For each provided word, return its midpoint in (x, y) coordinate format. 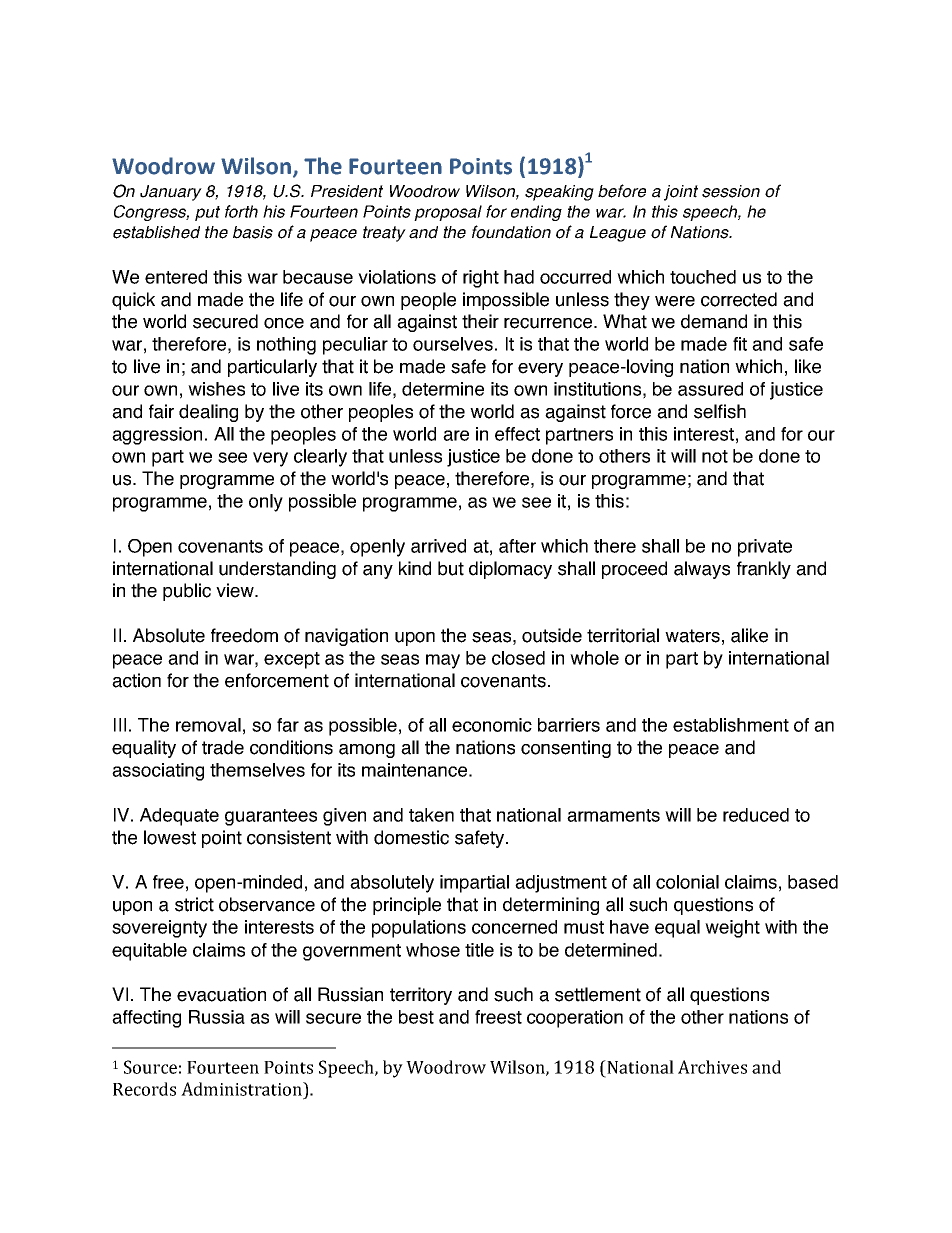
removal (208, 725)
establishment (731, 725)
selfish (720, 411)
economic (492, 725)
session (731, 191)
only (266, 503)
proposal (448, 213)
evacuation (221, 994)
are (456, 435)
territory (421, 996)
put (207, 213)
